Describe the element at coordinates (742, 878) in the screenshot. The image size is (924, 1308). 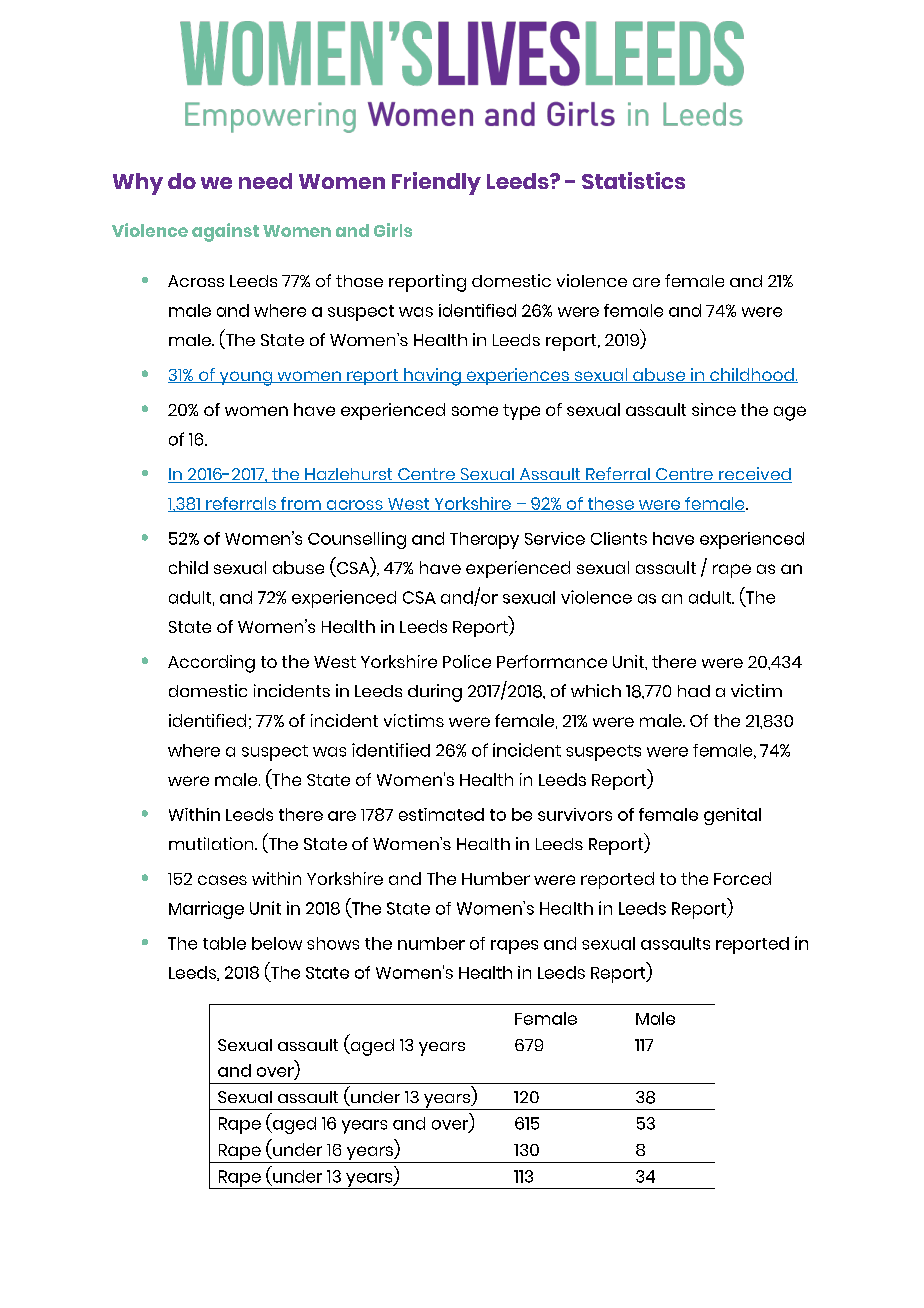
I see `Forced` at that location.
